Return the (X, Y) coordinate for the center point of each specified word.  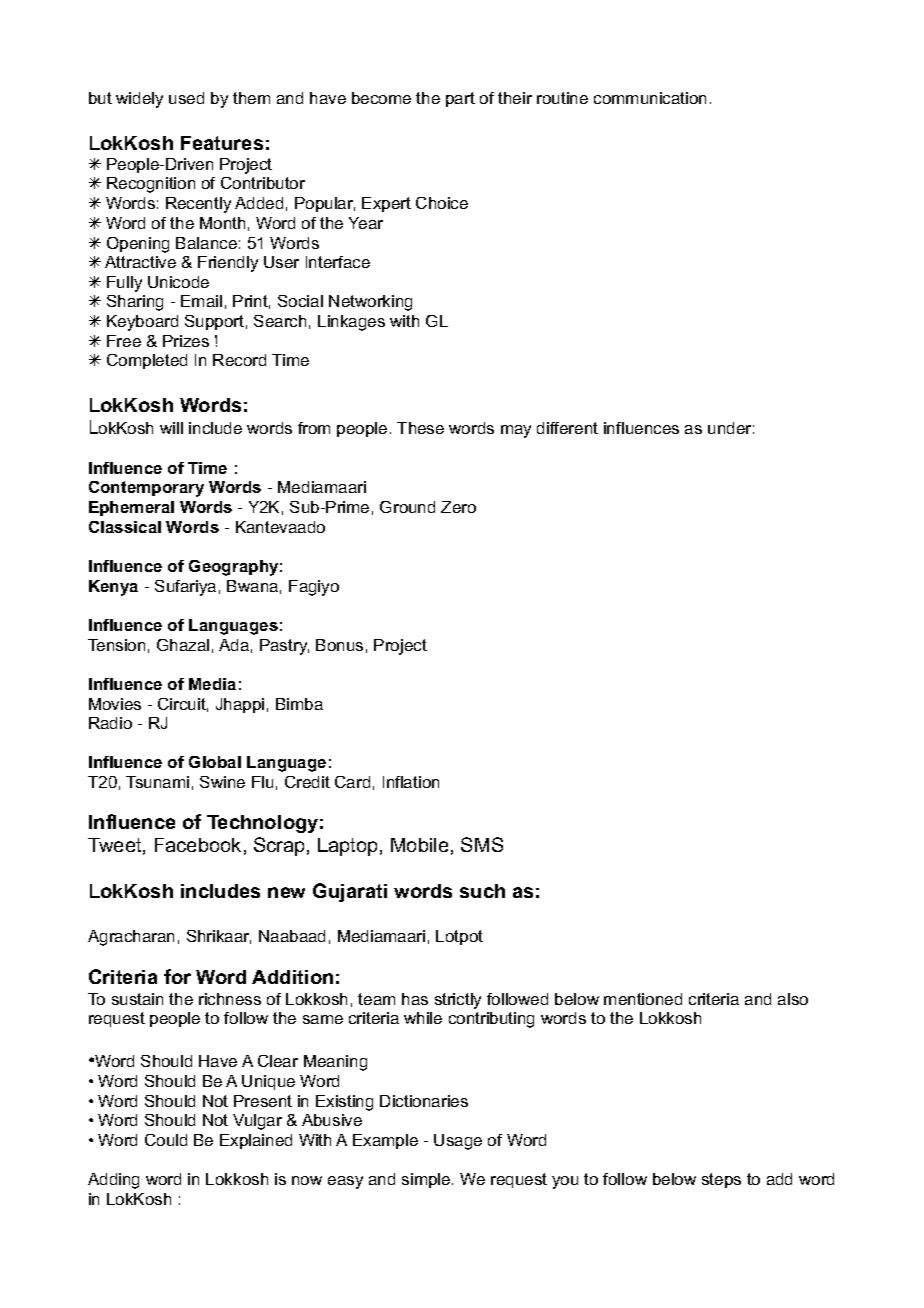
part (460, 99)
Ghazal (183, 645)
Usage (458, 1142)
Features (222, 143)
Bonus (339, 645)
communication (650, 98)
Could (166, 1140)
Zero (458, 507)
